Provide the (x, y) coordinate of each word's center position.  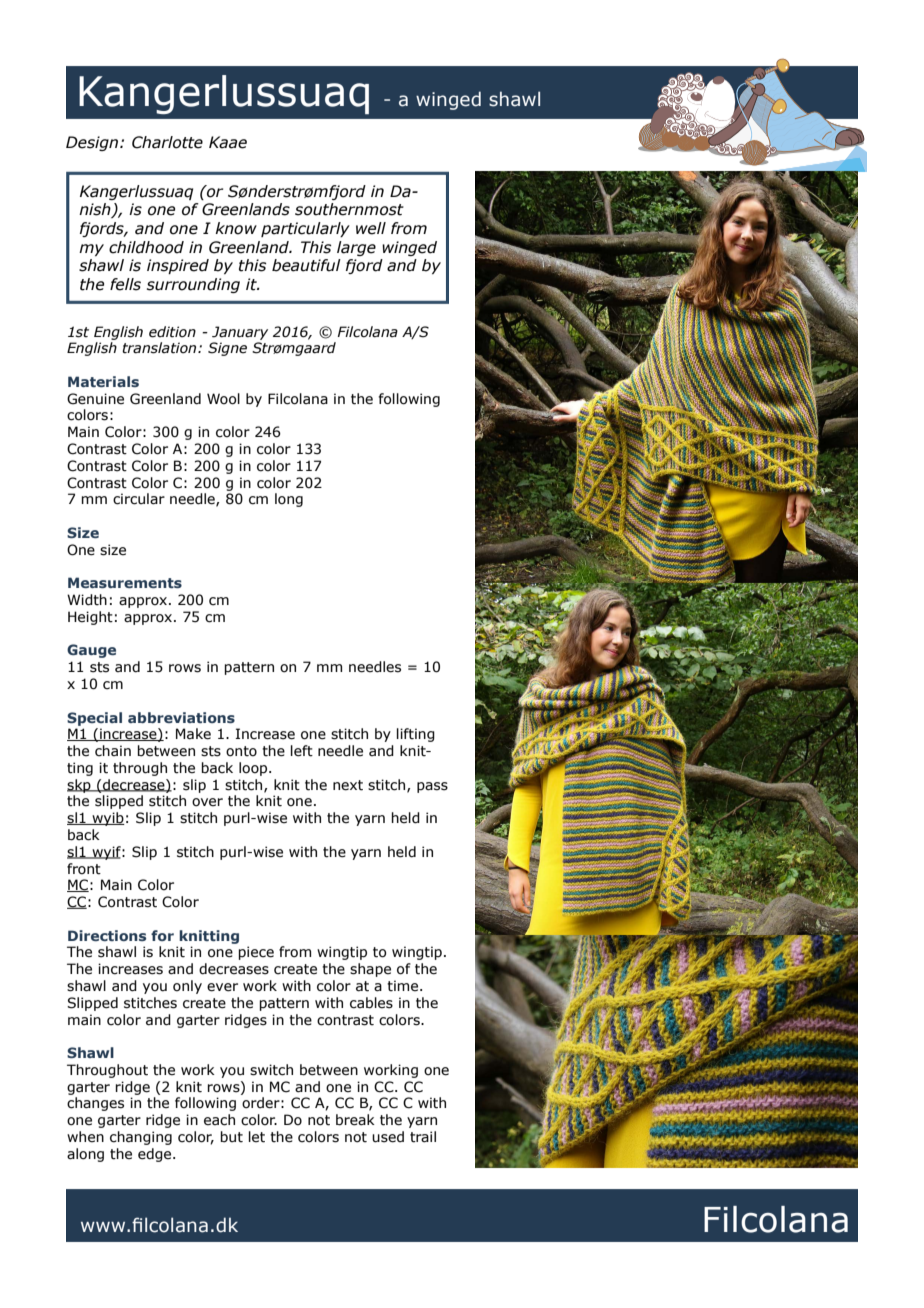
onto (241, 751)
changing (141, 1138)
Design (93, 143)
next (348, 785)
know (236, 228)
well (371, 228)
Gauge (91, 651)
